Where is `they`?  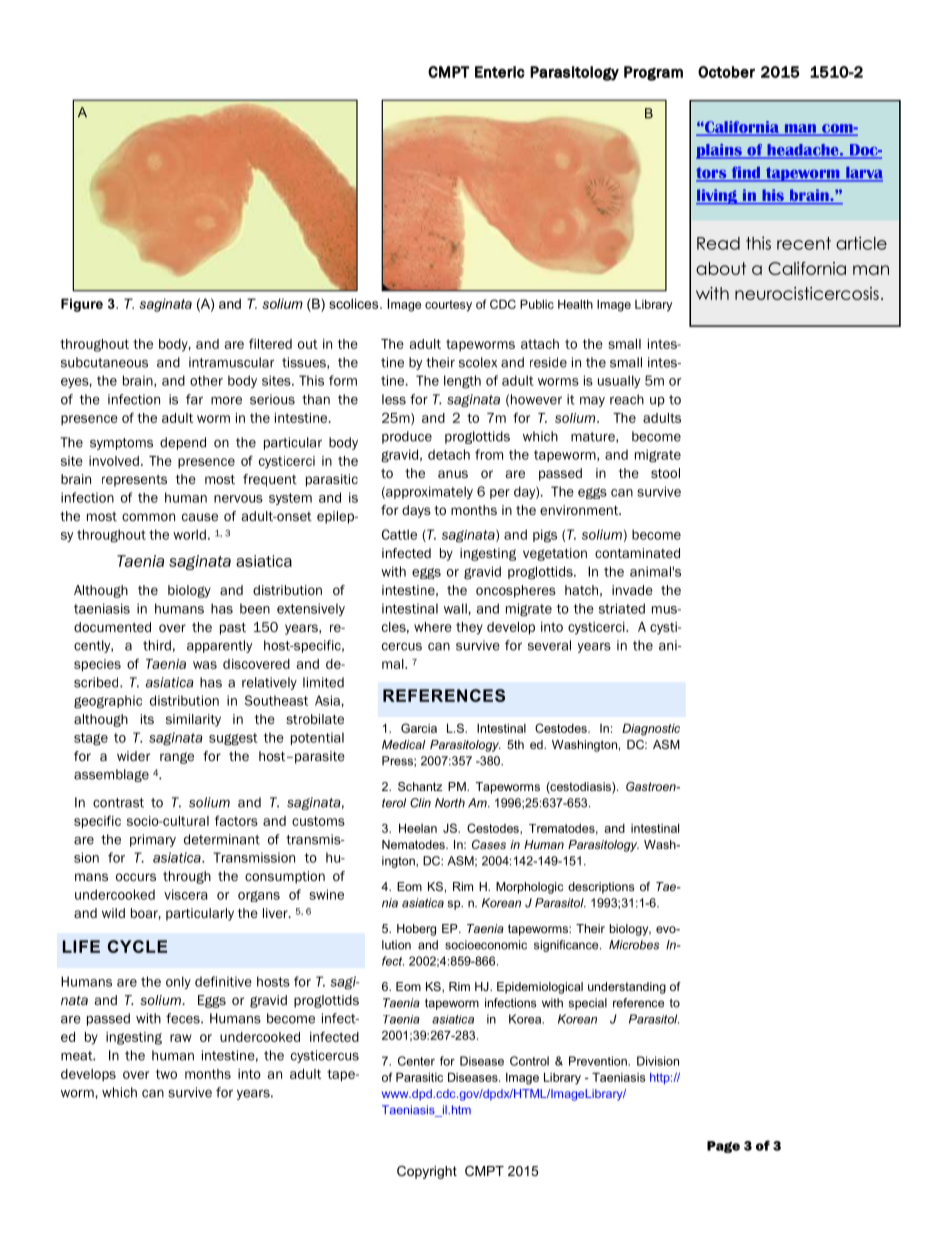
they is located at coordinates (469, 628).
